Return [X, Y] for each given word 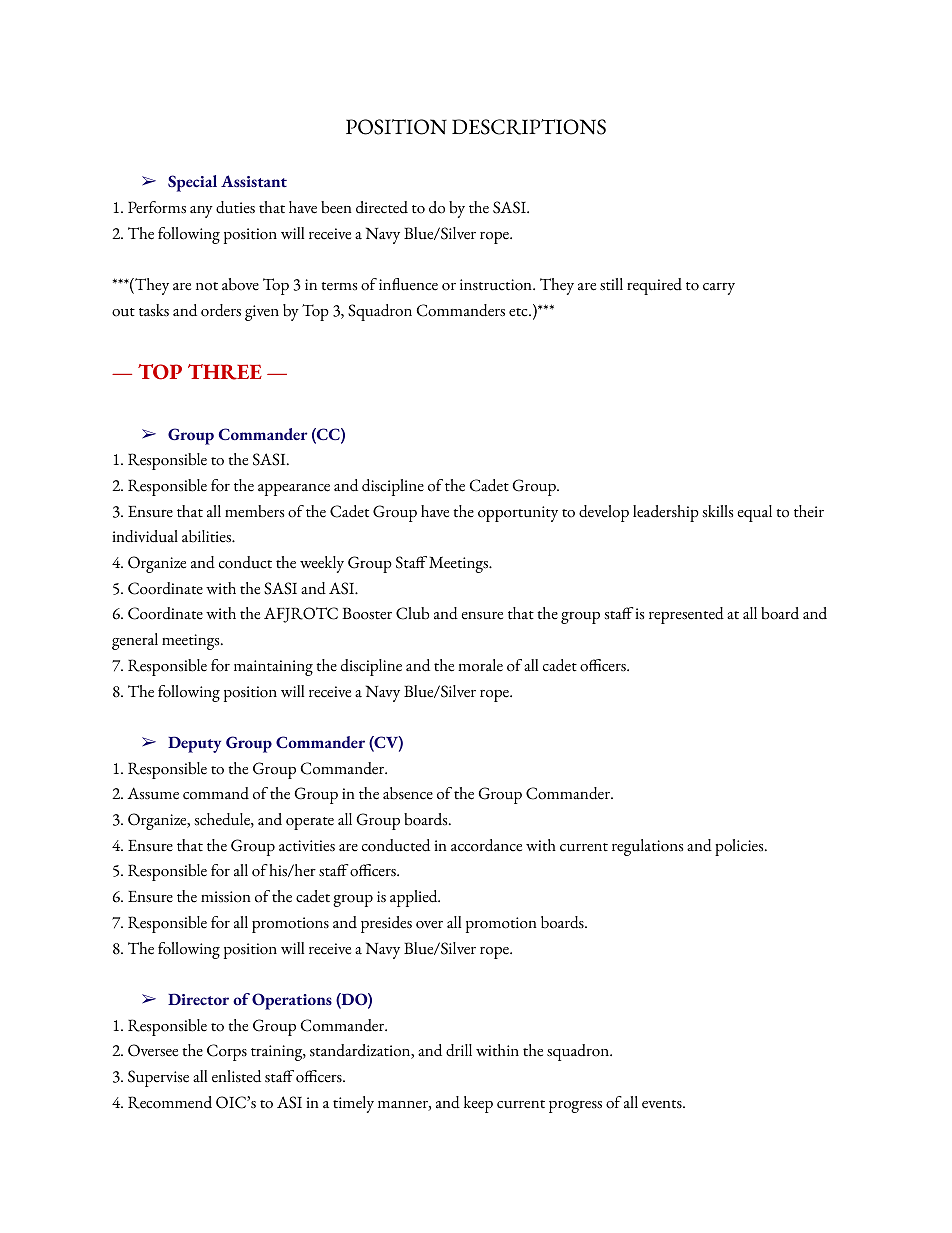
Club [412, 613]
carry [719, 289]
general [135, 641]
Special [192, 183]
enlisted [236, 1076]
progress [575, 1107]
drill [459, 1050]
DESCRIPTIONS [529, 127]
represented [686, 615]
